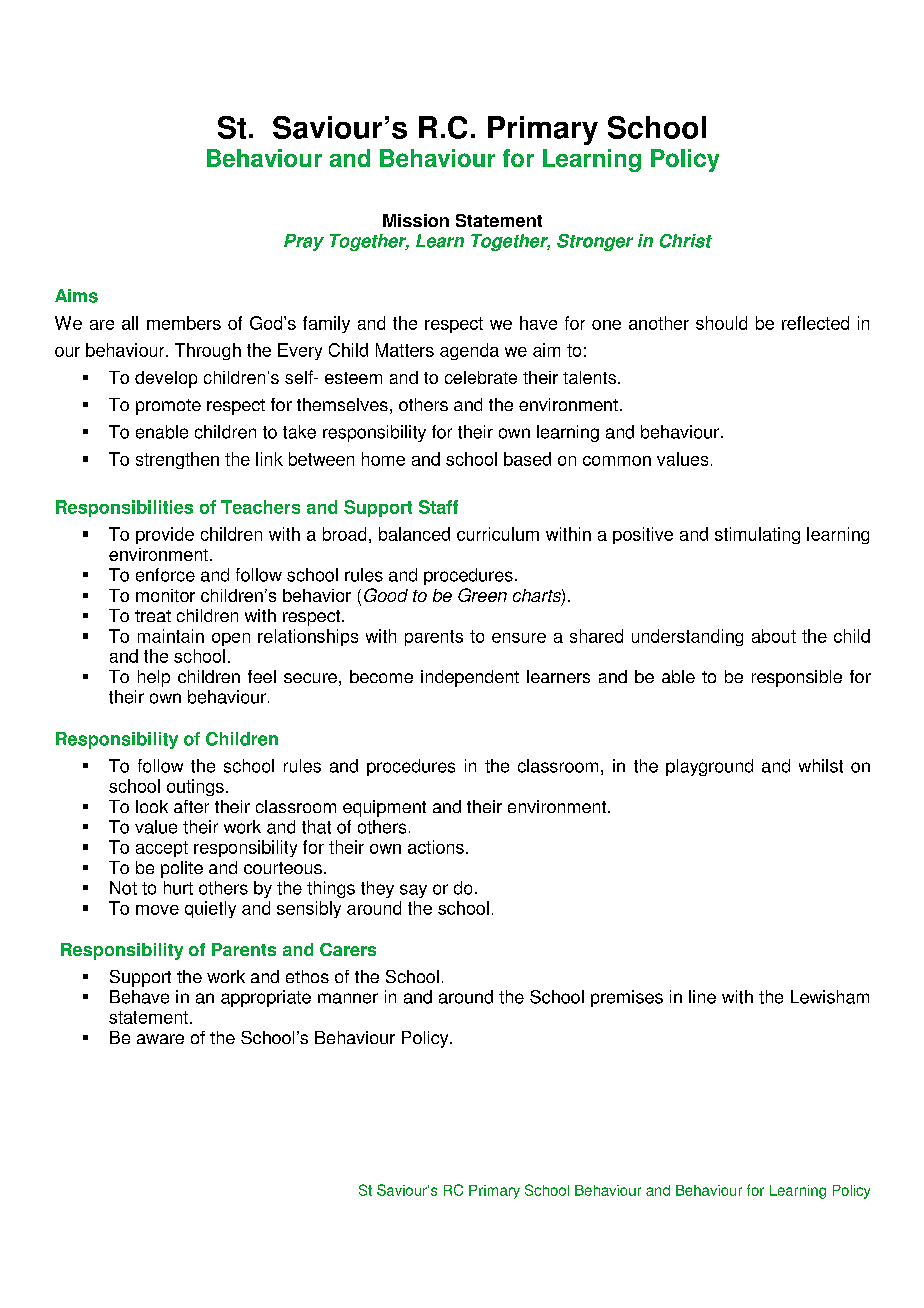 This screenshot has height=1308, width=924. Describe the element at coordinates (709, 767) in the screenshot. I see `playground` at that location.
